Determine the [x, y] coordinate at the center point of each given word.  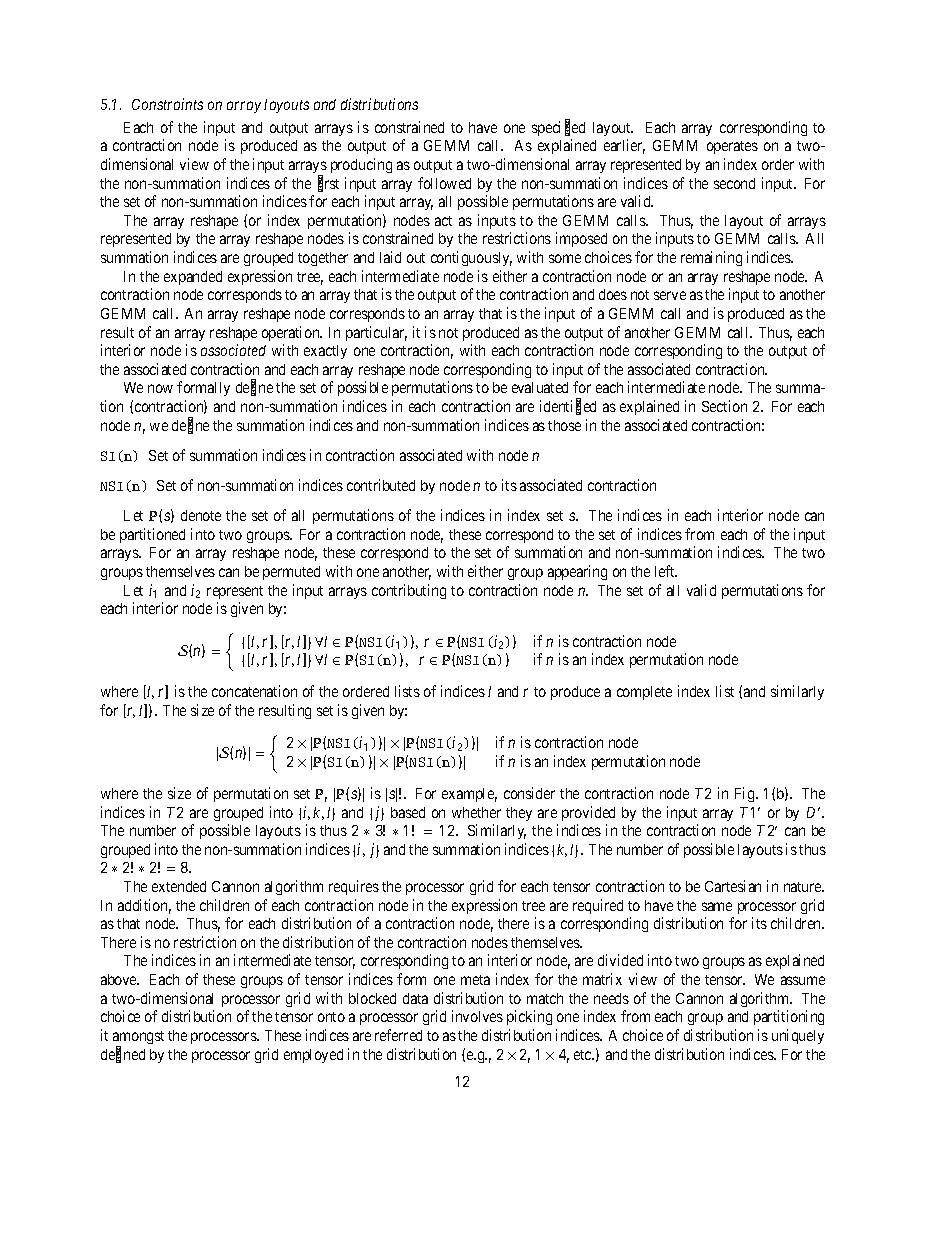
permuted [291, 573]
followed [444, 183]
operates [732, 147]
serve [670, 295]
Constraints [167, 104]
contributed [381, 485]
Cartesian [733, 886]
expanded [193, 278]
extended [179, 886]
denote [201, 515]
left [666, 571]
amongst [138, 1039]
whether [476, 812]
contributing [409, 591]
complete [644, 693]
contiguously [471, 258]
